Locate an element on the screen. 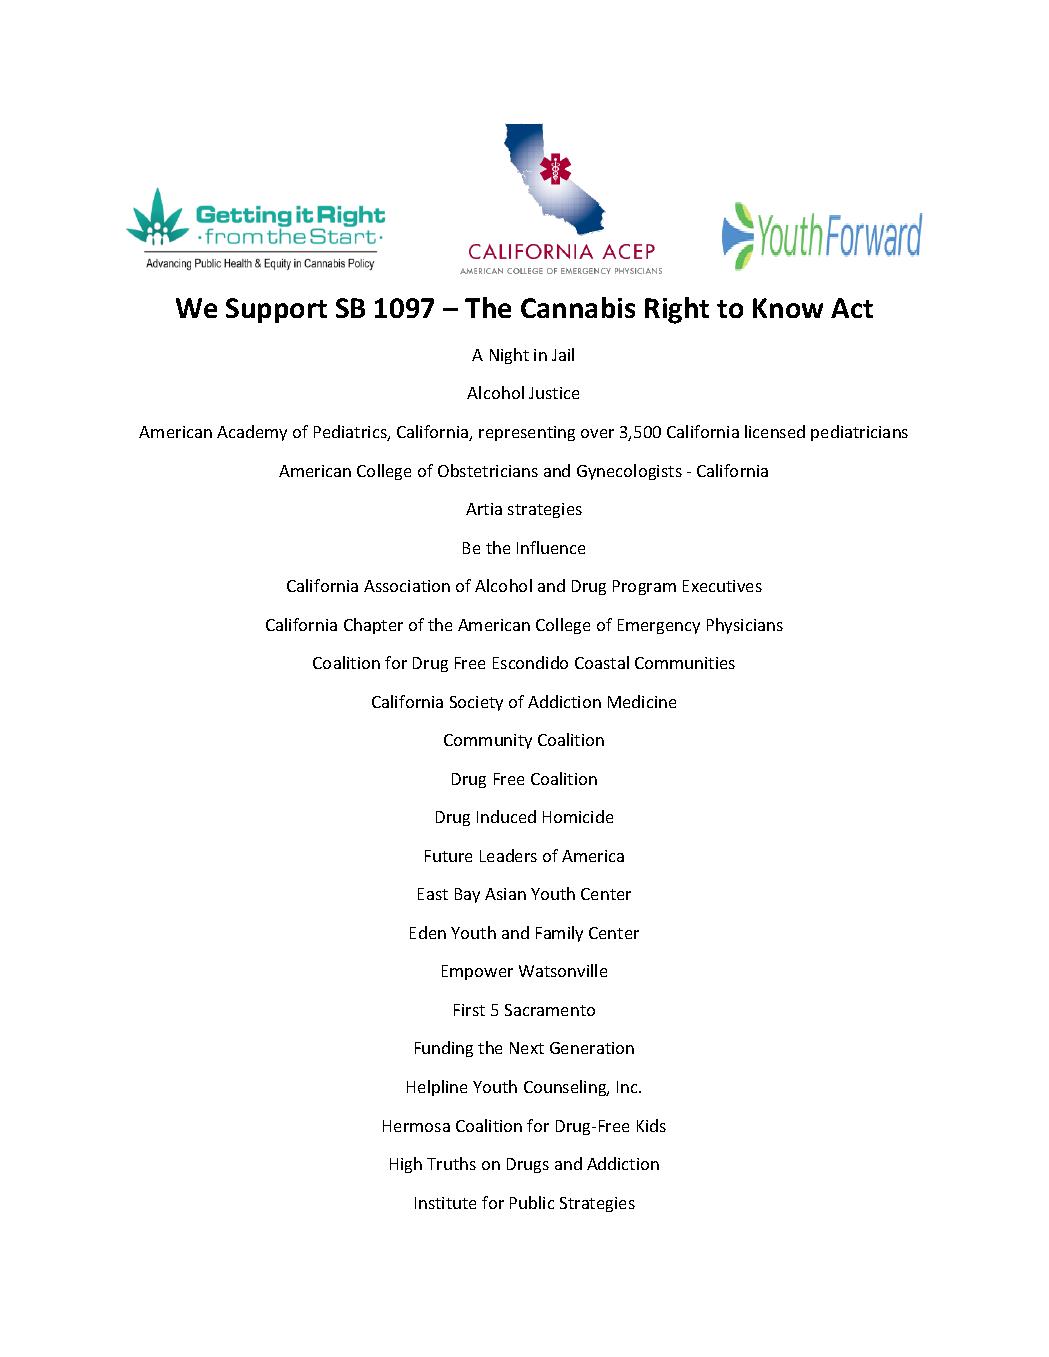  High is located at coordinates (406, 1165).
